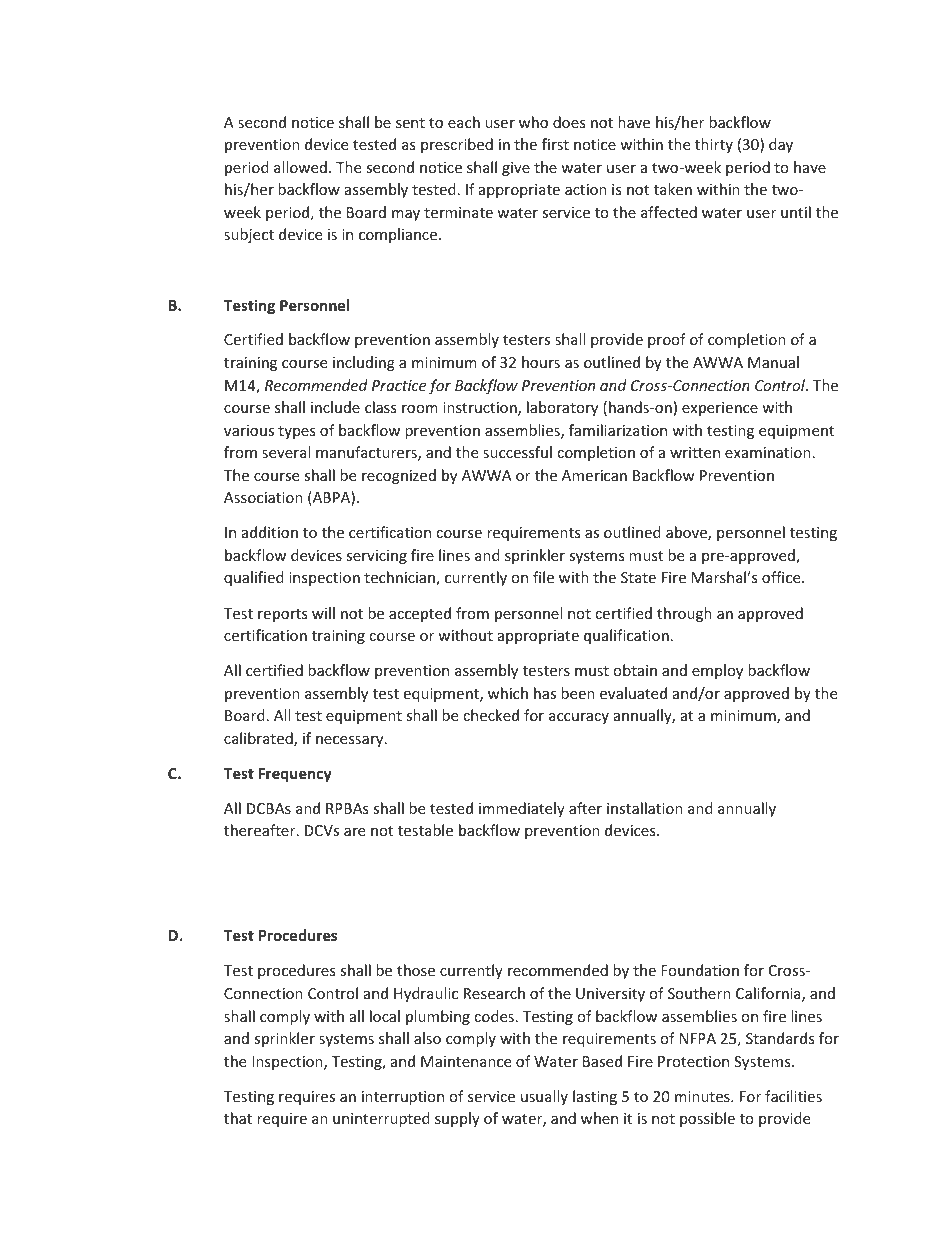 The height and width of the image is (1233, 952). Describe the element at coordinates (543, 577) in the image. I see `file` at that location.
